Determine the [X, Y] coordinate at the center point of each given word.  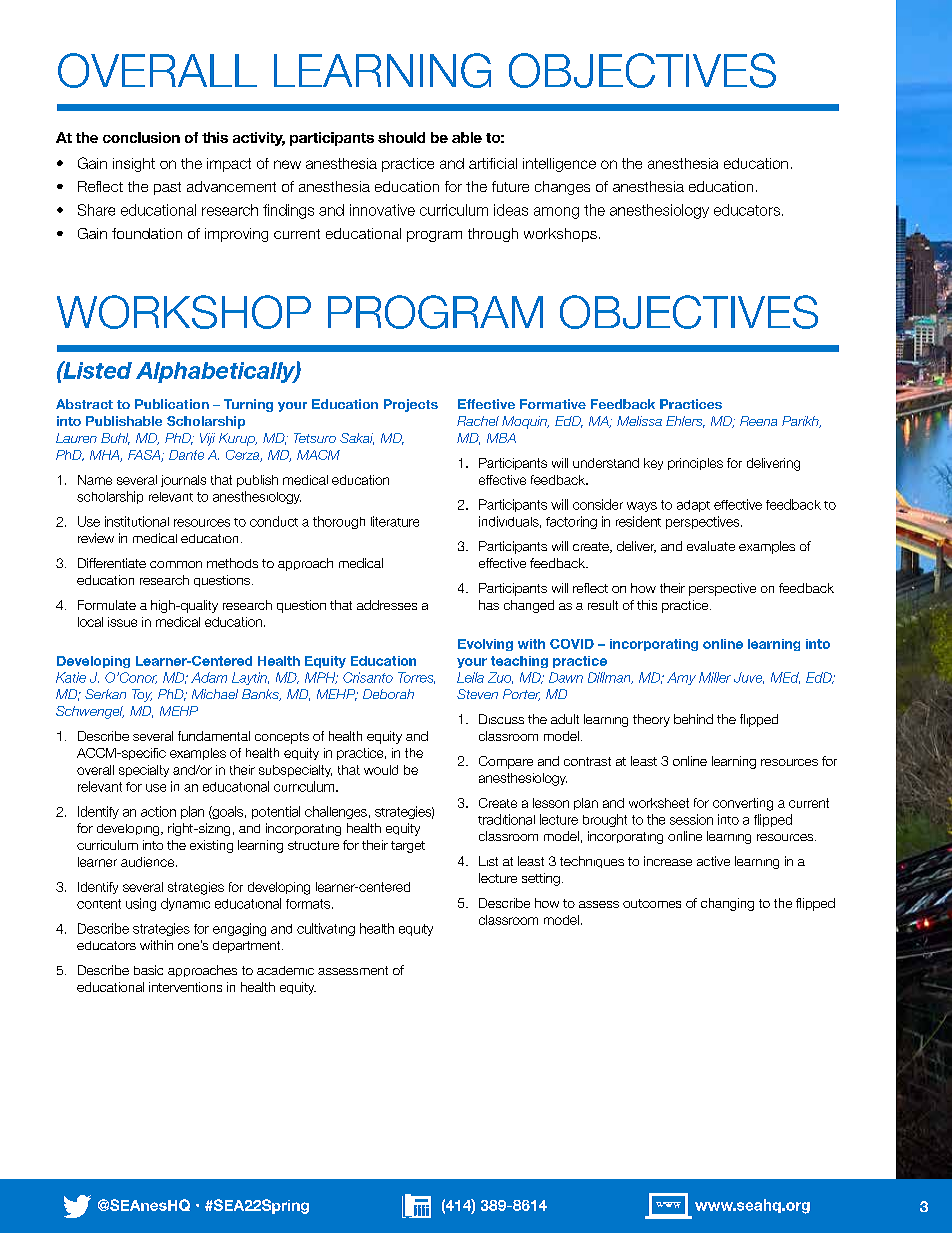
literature [395, 521]
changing [727, 904]
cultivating [326, 929]
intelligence [559, 165]
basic [148, 970]
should [401, 137]
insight [134, 165]
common [176, 564]
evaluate [711, 546]
